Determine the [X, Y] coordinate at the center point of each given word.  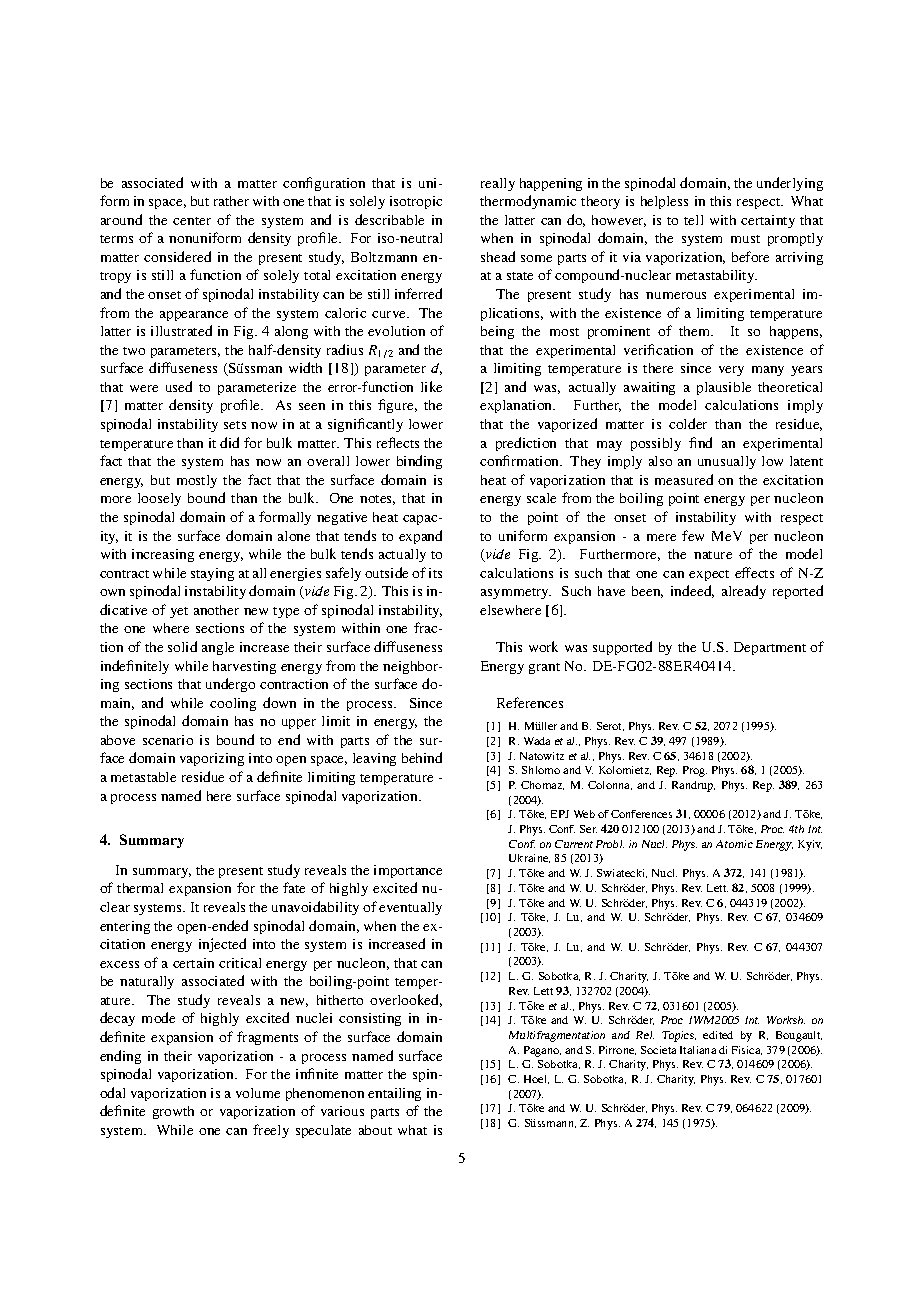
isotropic [416, 202]
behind [422, 757]
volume [258, 1093]
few [693, 535]
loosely [159, 499]
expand [420, 537]
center [192, 221]
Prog [695, 771]
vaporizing [212, 759]
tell [693, 220]
